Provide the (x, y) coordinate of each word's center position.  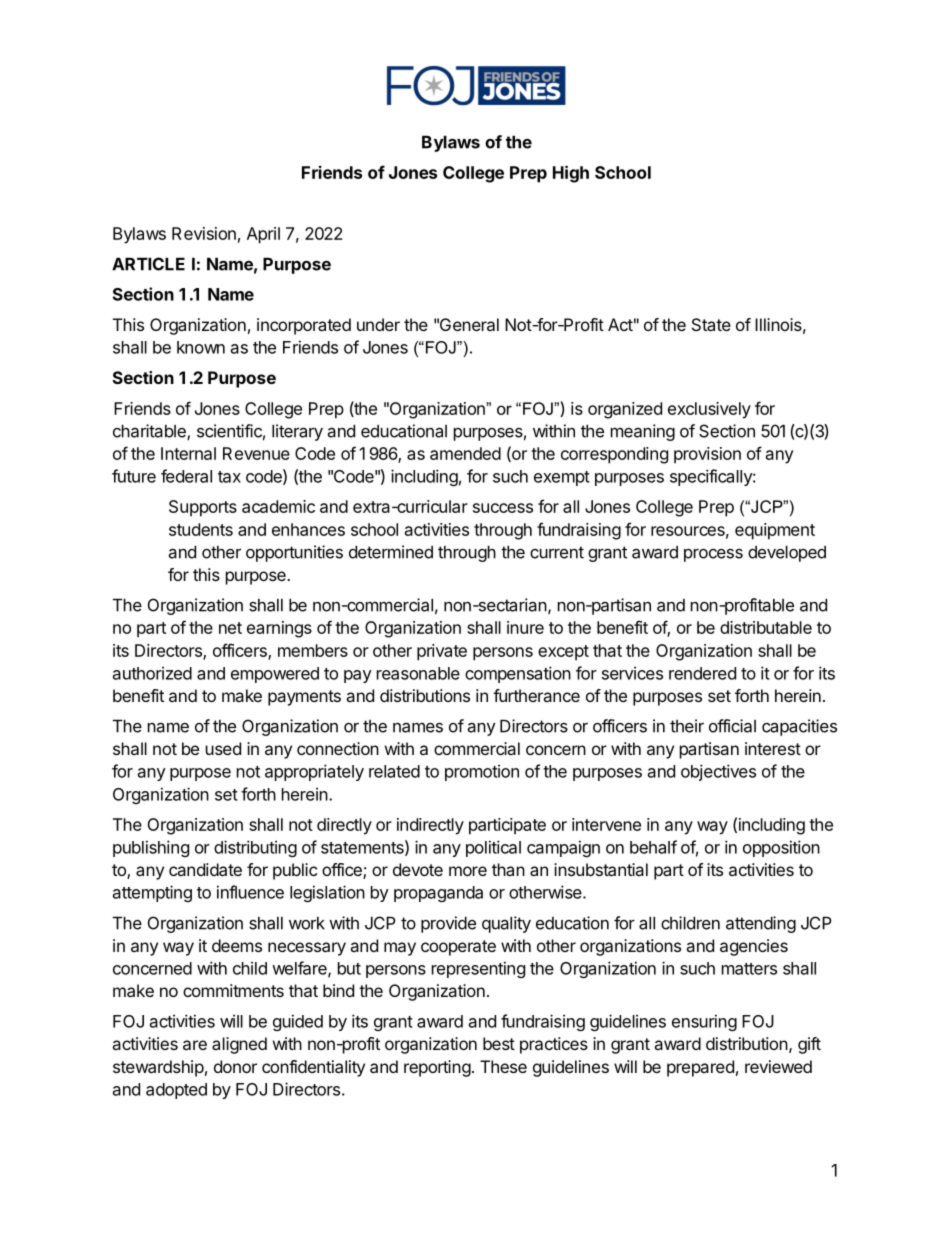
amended (465, 453)
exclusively (709, 410)
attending (761, 924)
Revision (204, 233)
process (713, 555)
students (201, 529)
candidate (205, 869)
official (732, 726)
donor (235, 1066)
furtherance (536, 695)
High (571, 174)
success (503, 508)
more (468, 871)
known (201, 347)
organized (625, 410)
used (223, 748)
